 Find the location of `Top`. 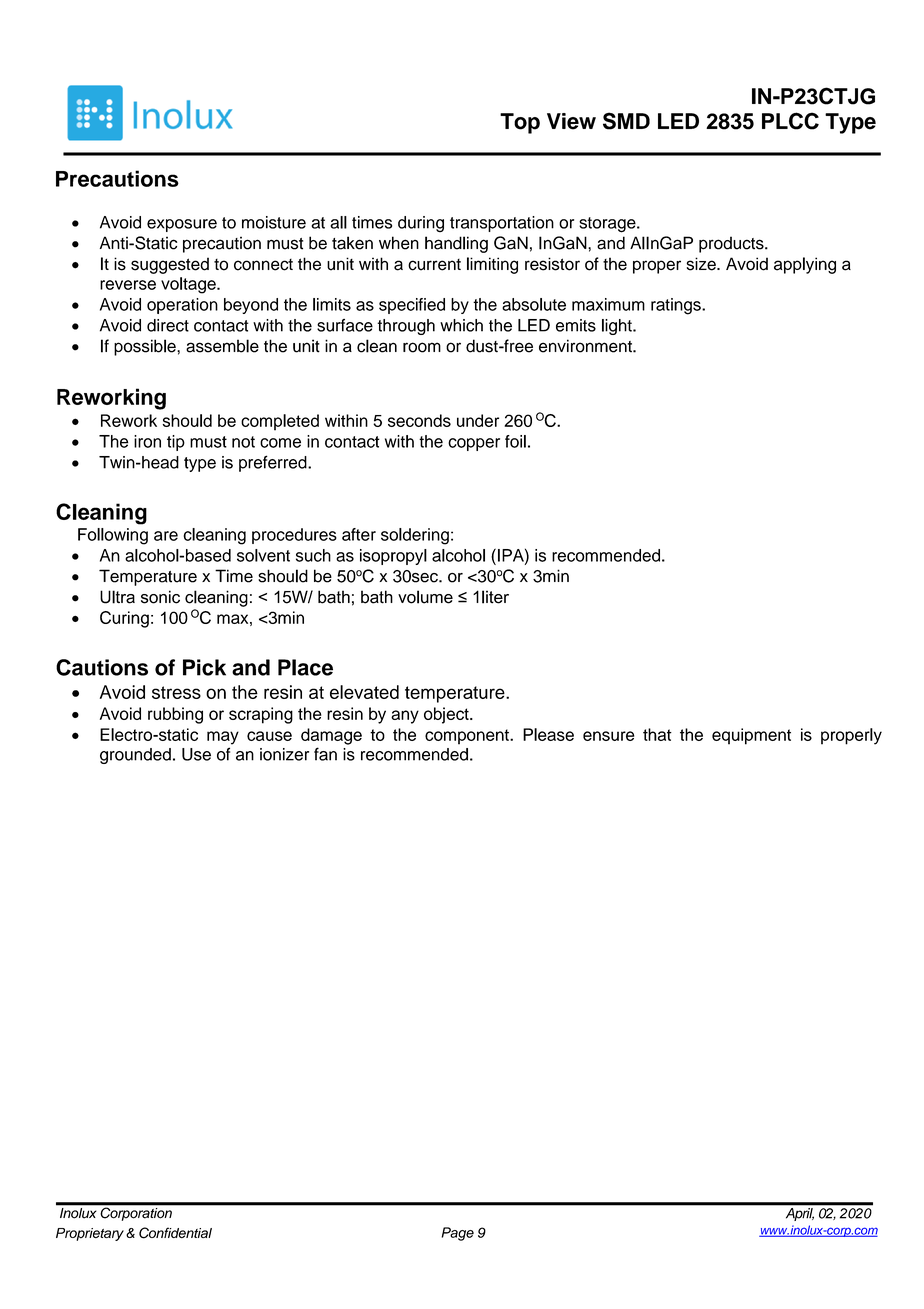

Top is located at coordinates (520, 123).
